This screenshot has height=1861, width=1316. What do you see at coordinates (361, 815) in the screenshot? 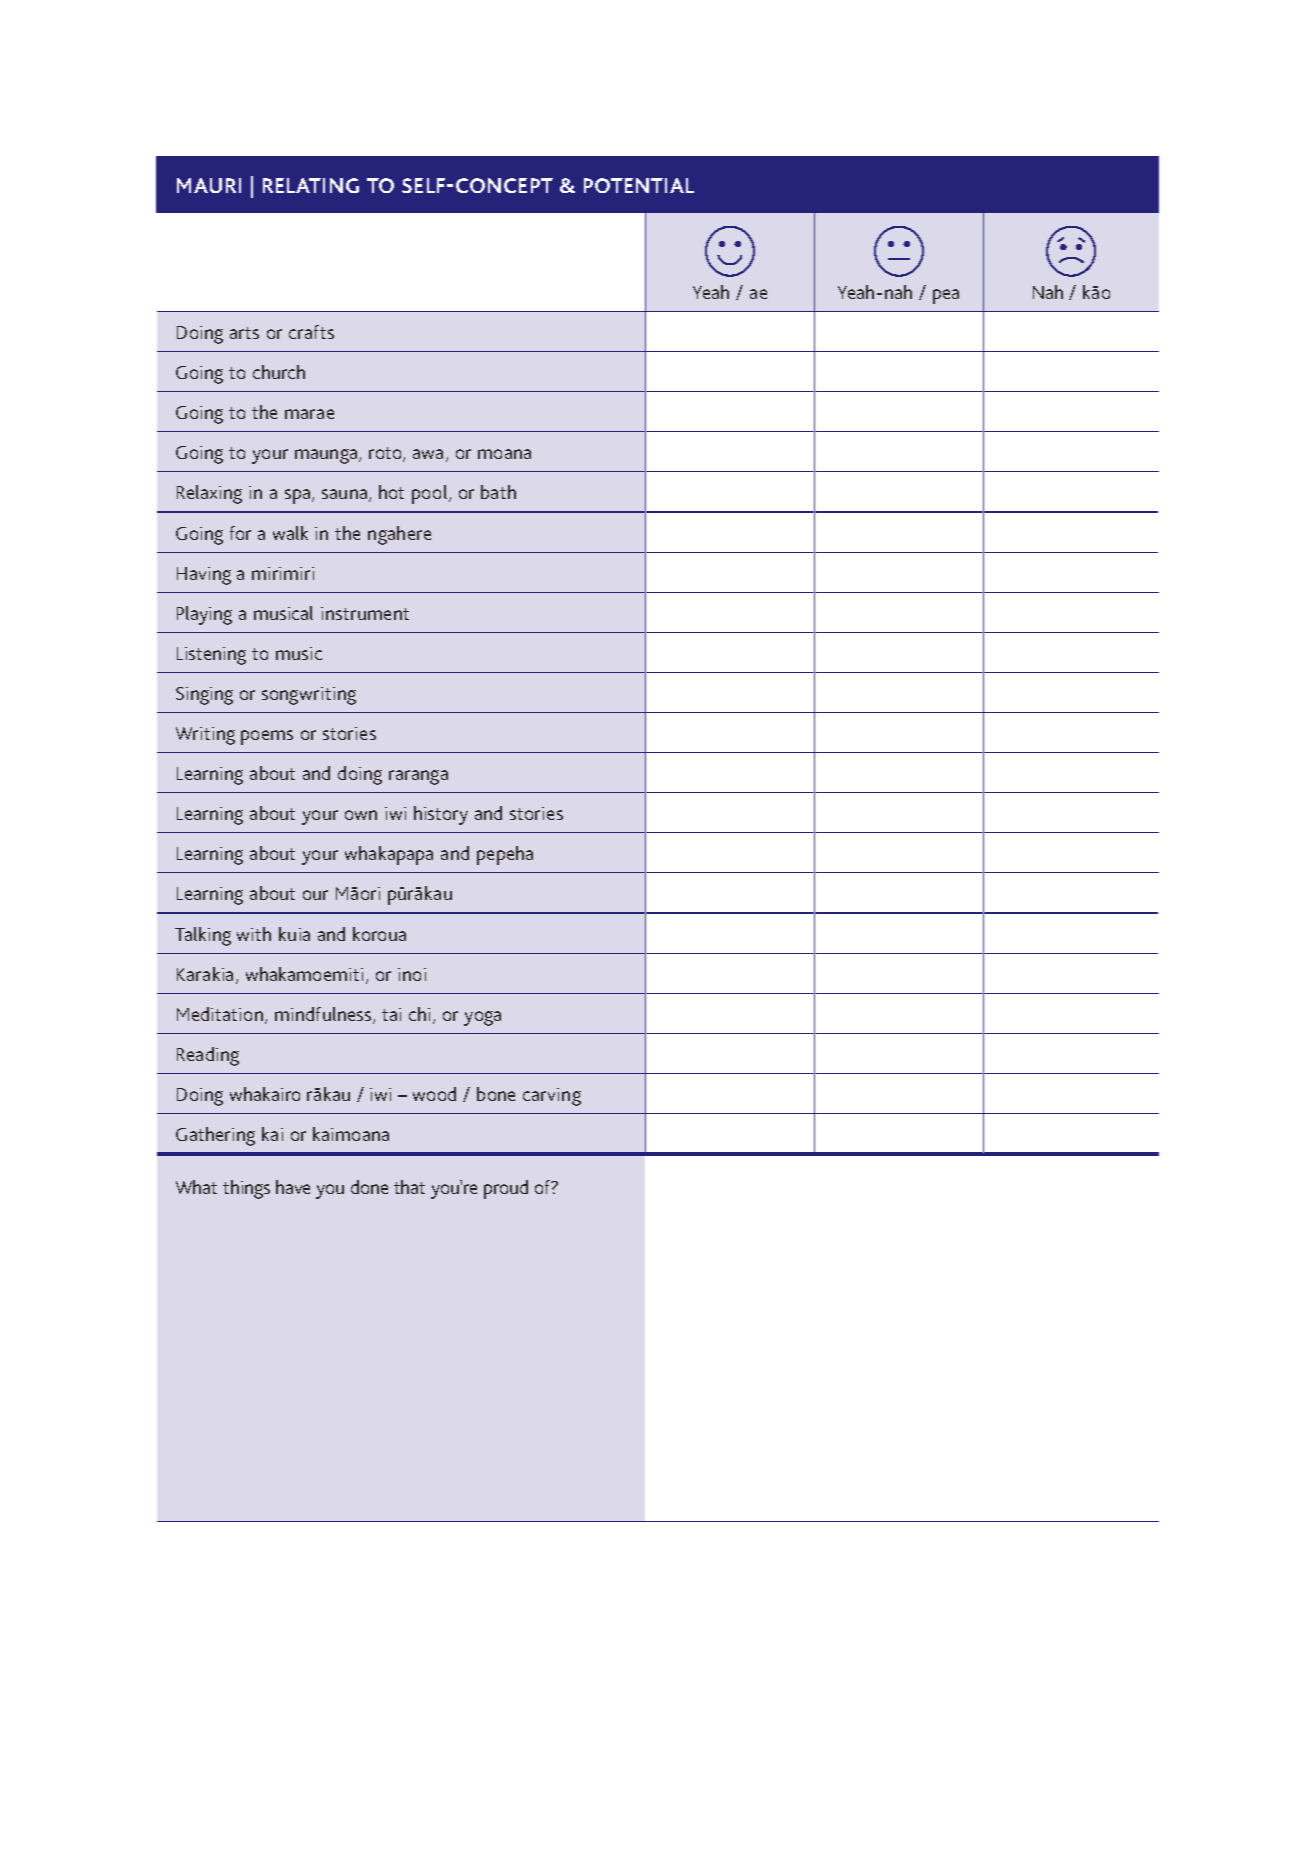
I see `own` at bounding box center [361, 815].
